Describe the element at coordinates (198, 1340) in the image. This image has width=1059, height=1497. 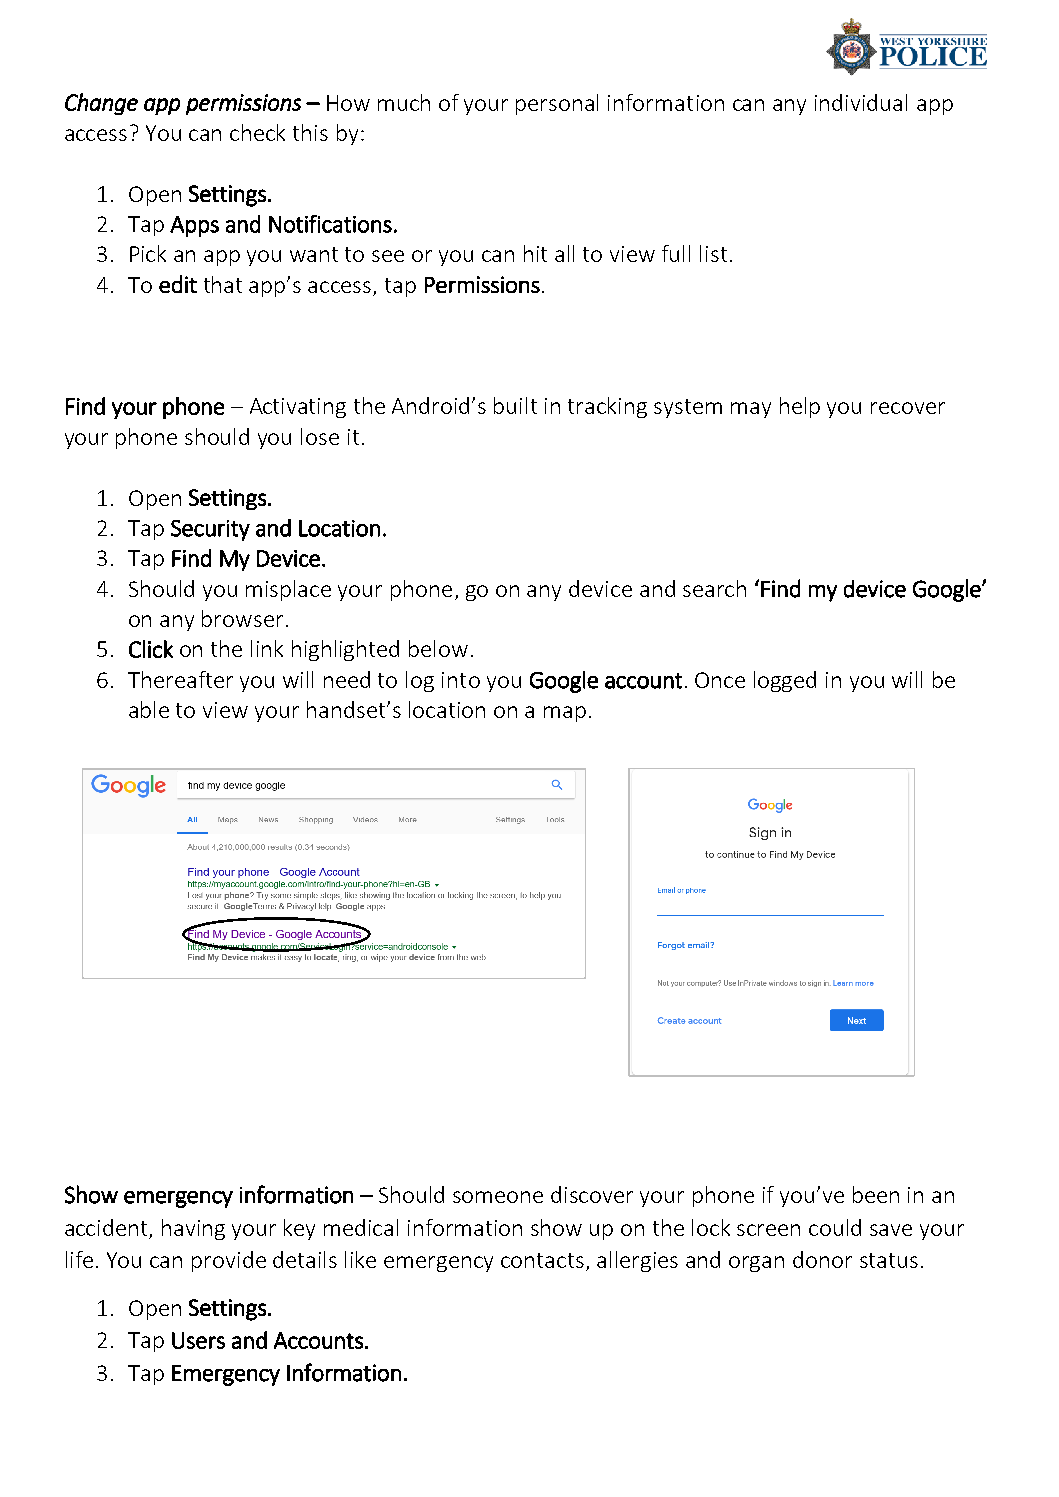
I see `Users` at that location.
